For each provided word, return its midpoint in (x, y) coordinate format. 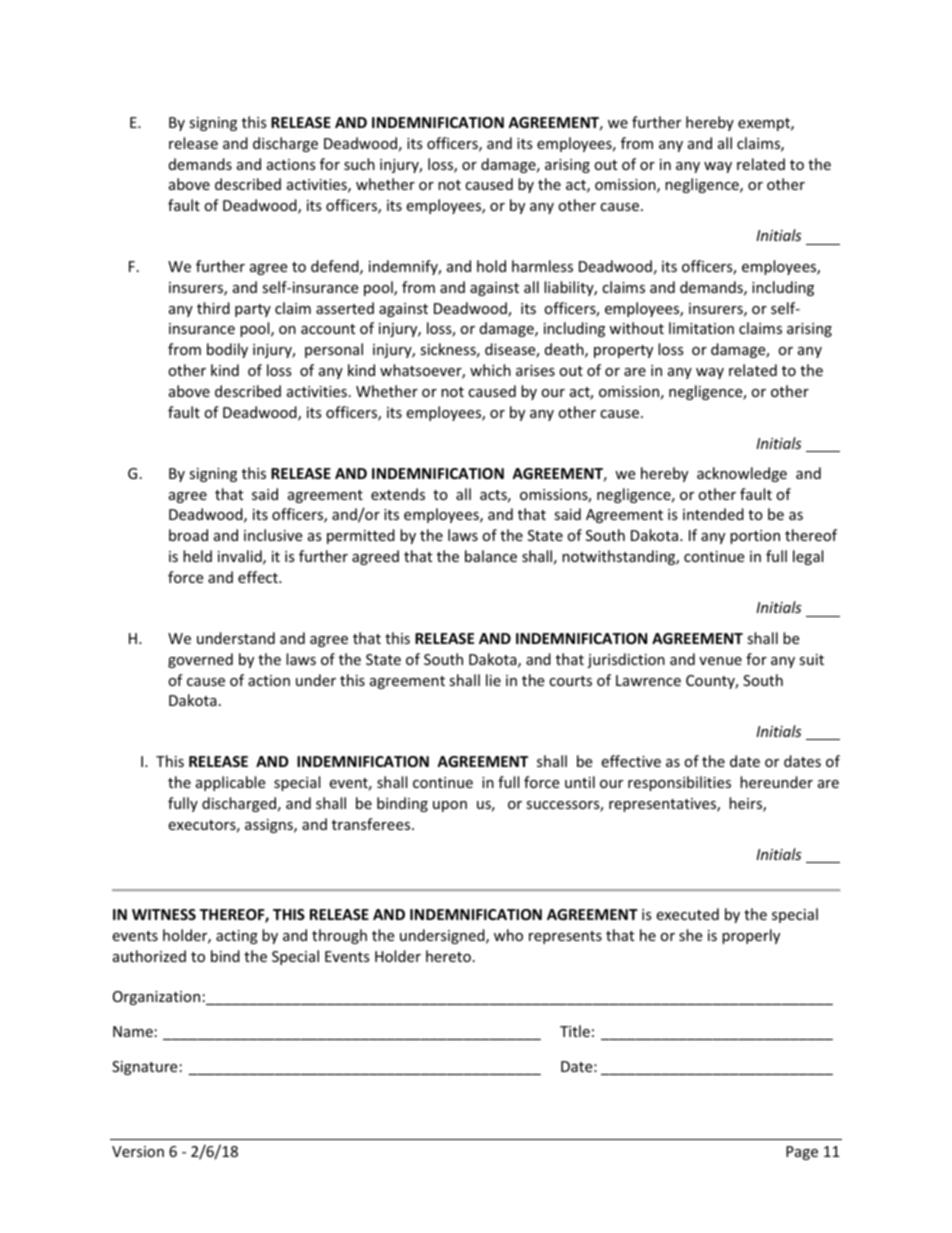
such (359, 164)
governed (200, 660)
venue (720, 661)
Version (138, 1151)
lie (493, 680)
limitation (701, 328)
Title (575, 1031)
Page (802, 1153)
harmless (542, 266)
